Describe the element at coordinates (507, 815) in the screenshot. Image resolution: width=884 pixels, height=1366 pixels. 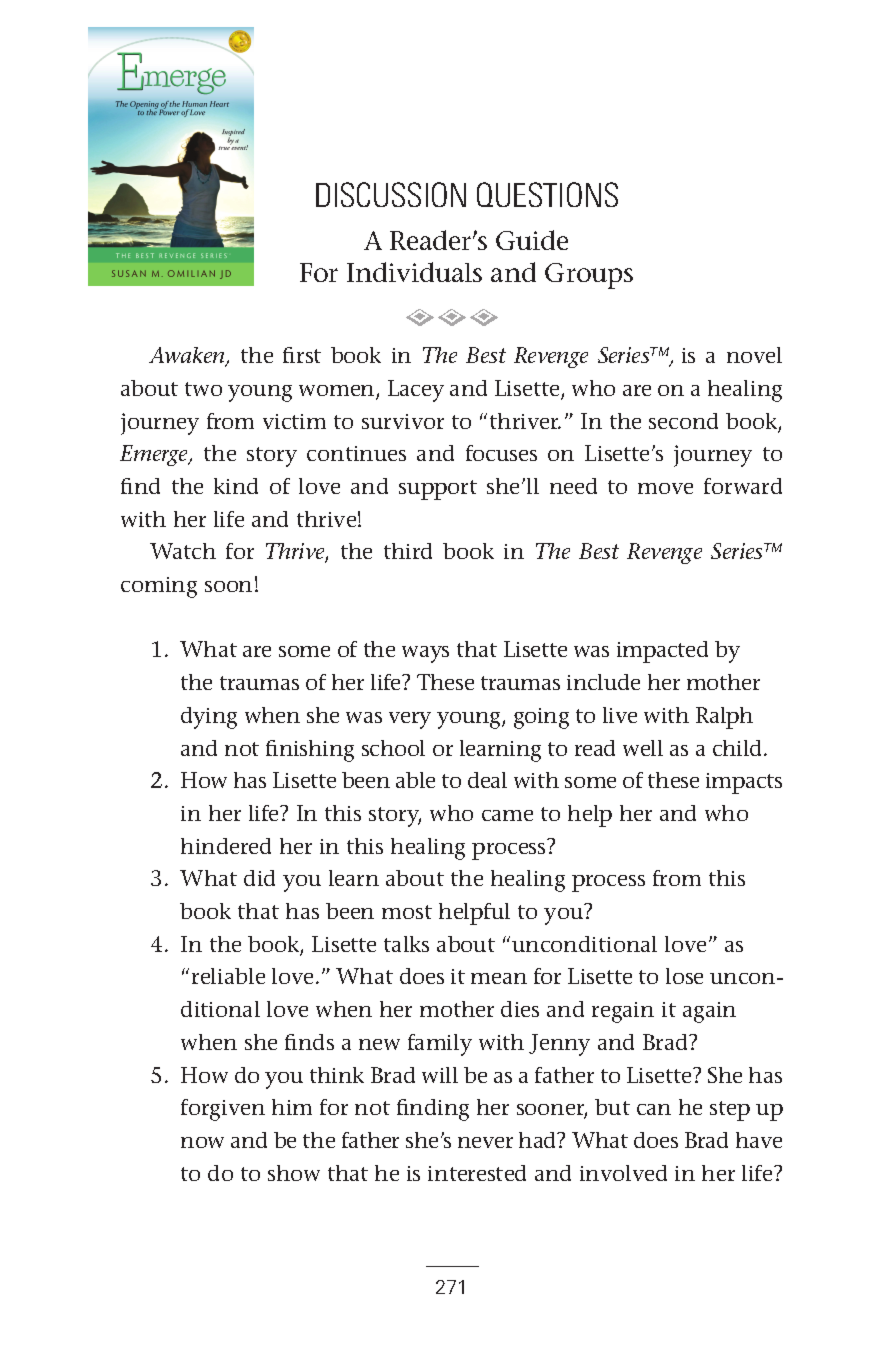
I see `came` at that location.
